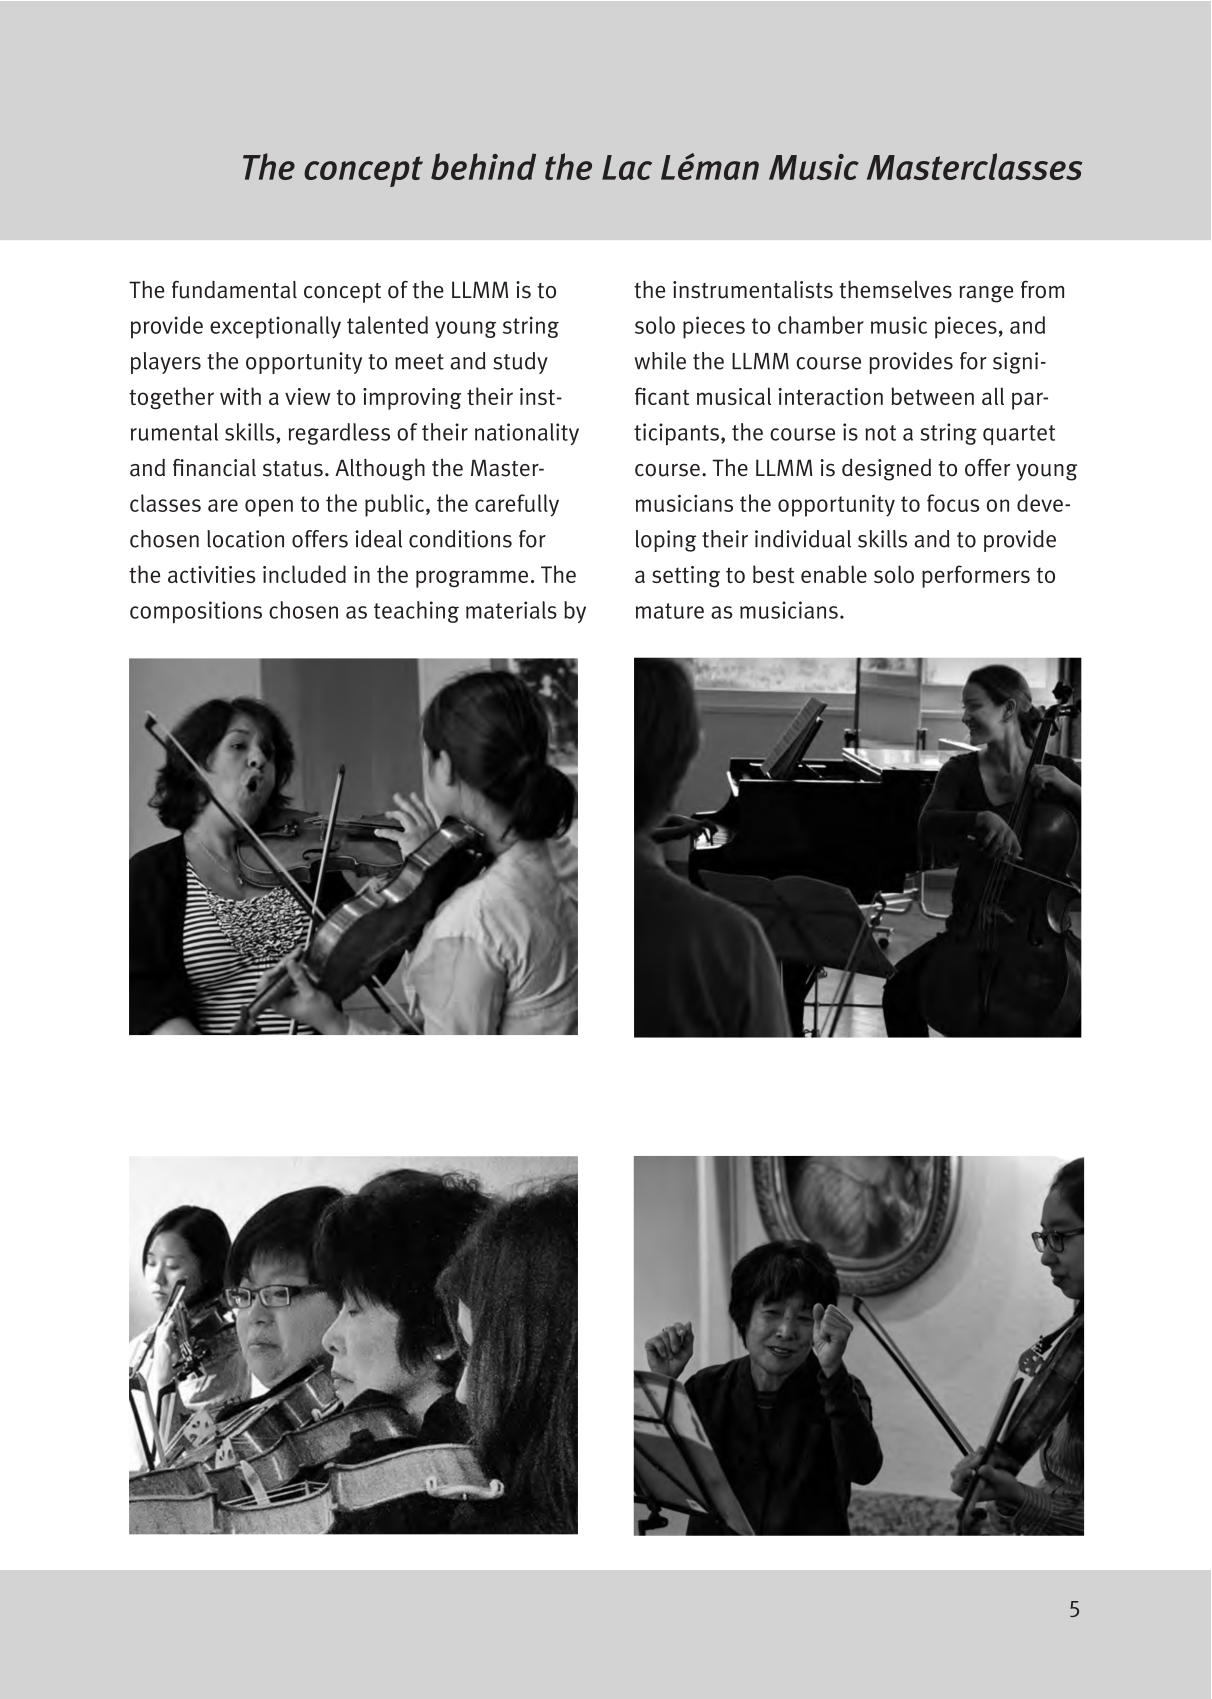  I want to click on themselves, so click(895, 289).
